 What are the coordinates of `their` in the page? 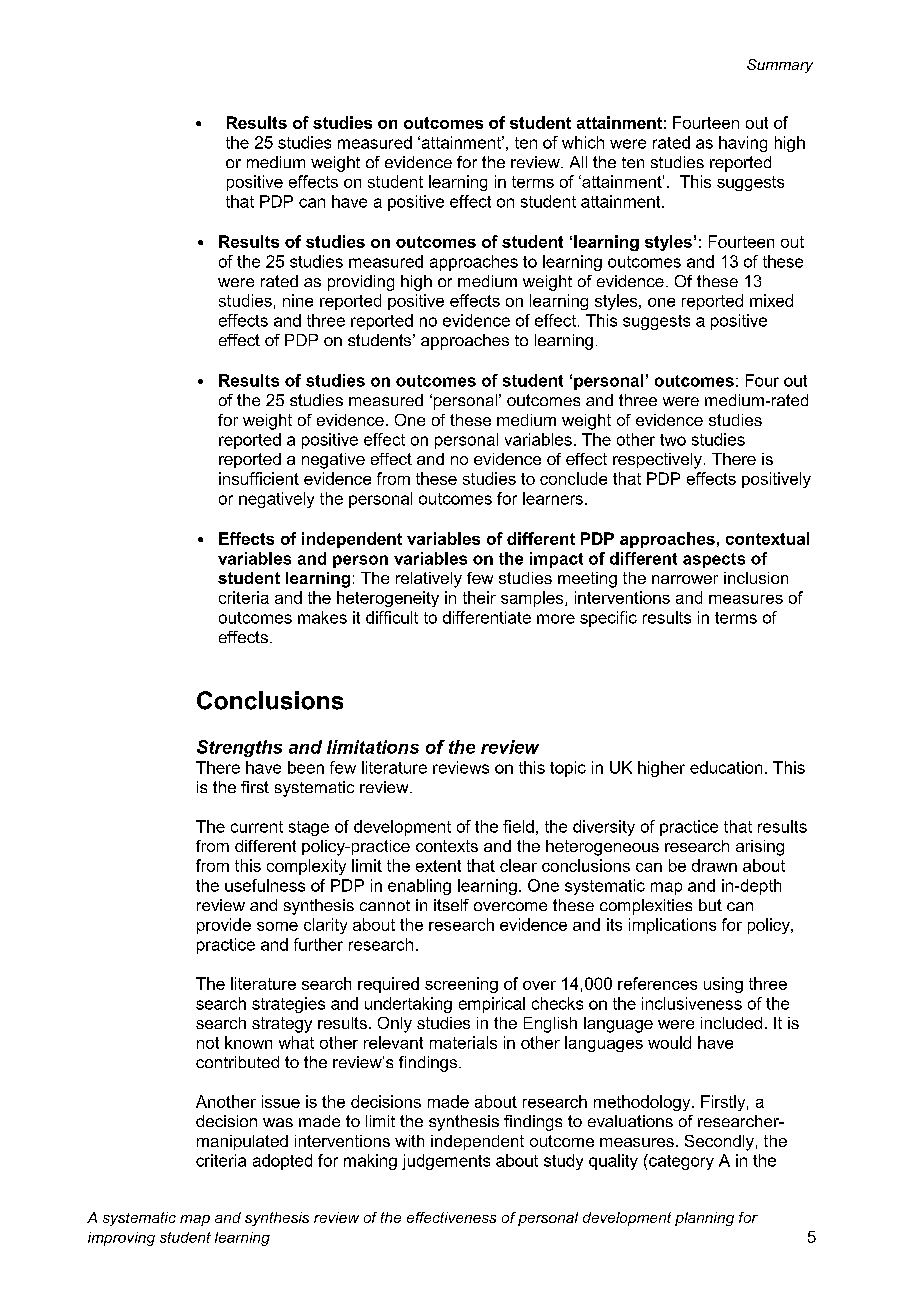 It's located at (479, 597).
